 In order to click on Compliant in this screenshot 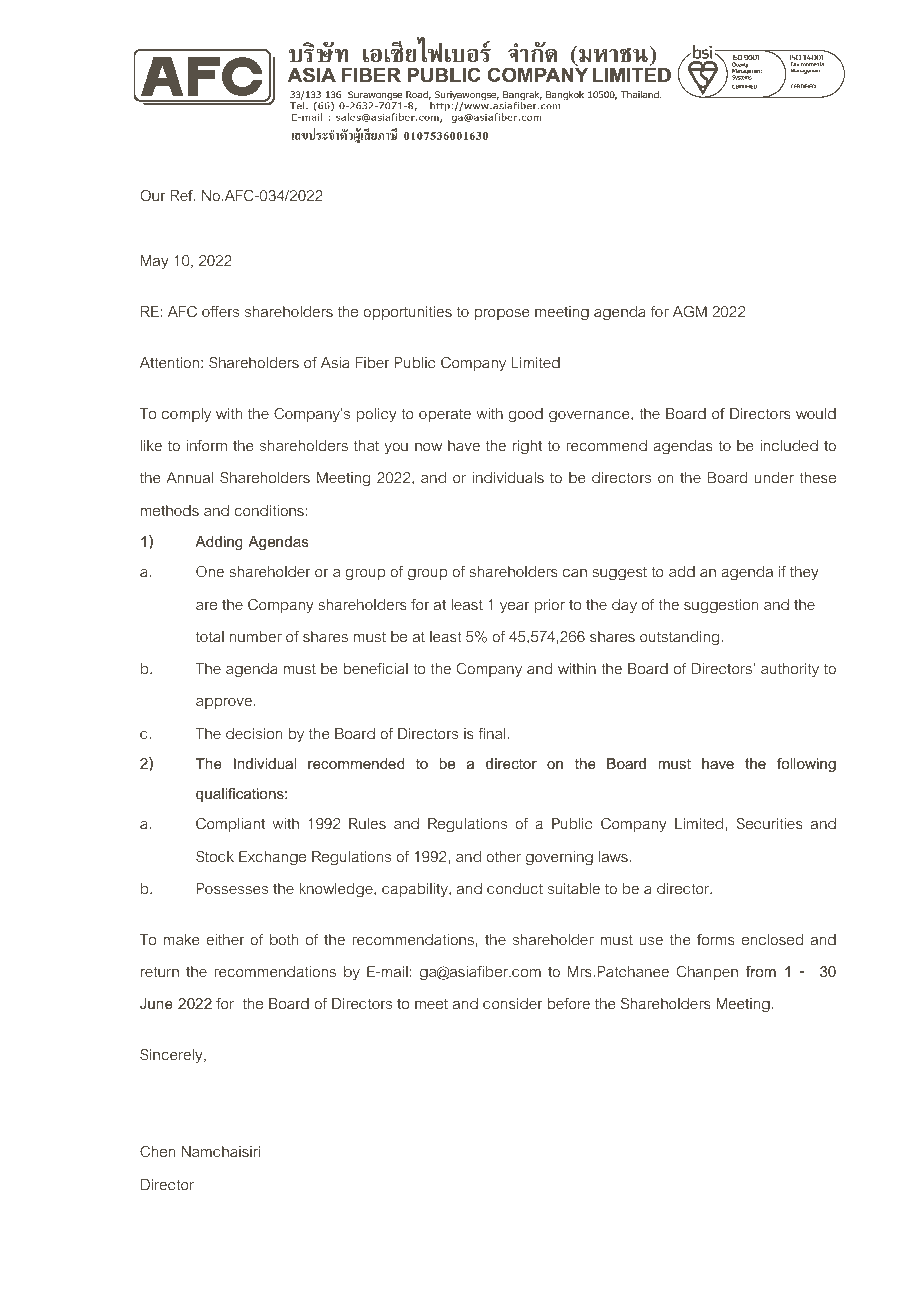, I will do `click(230, 825)`.
